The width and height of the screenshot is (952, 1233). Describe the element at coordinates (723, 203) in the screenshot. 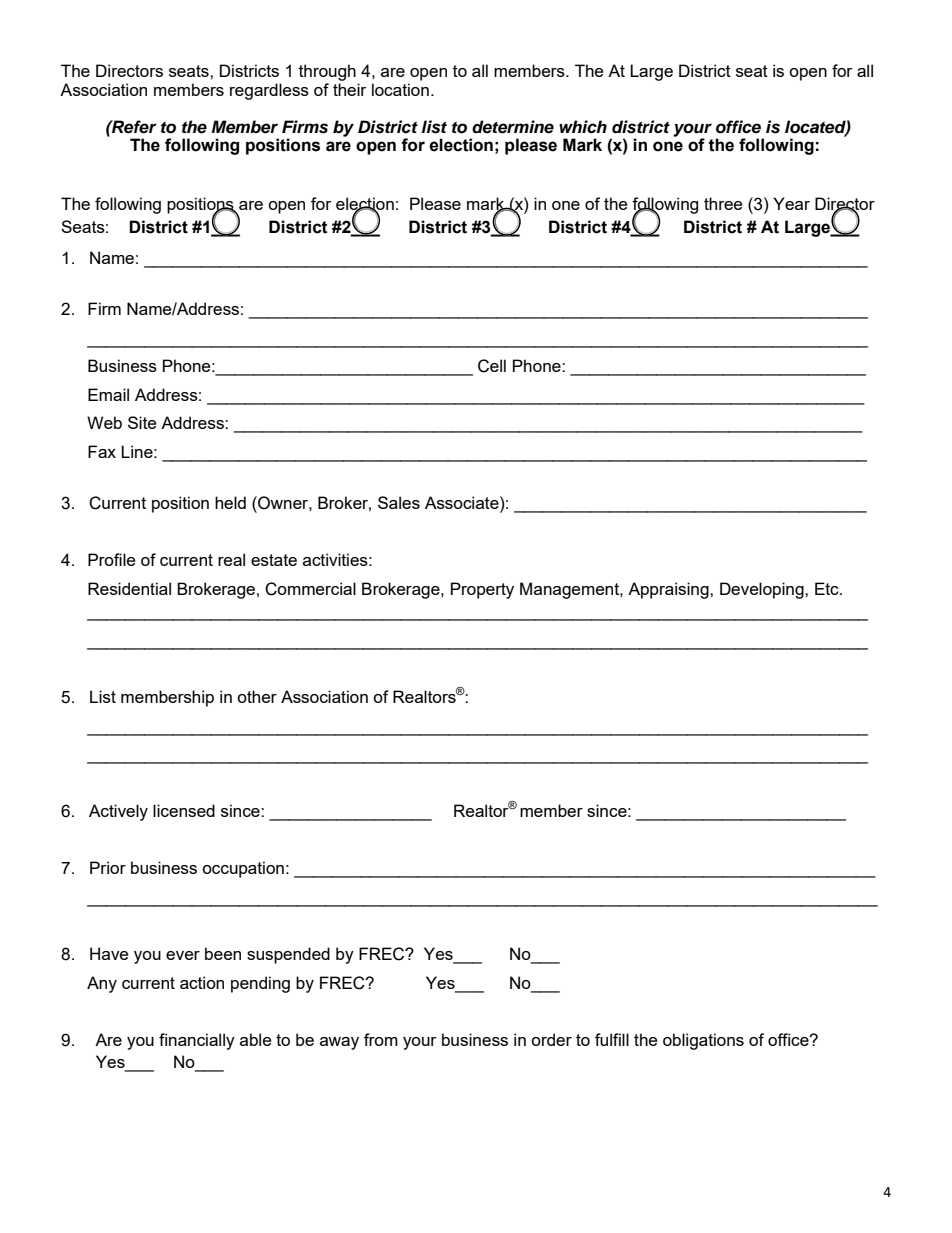

I see `three` at that location.
